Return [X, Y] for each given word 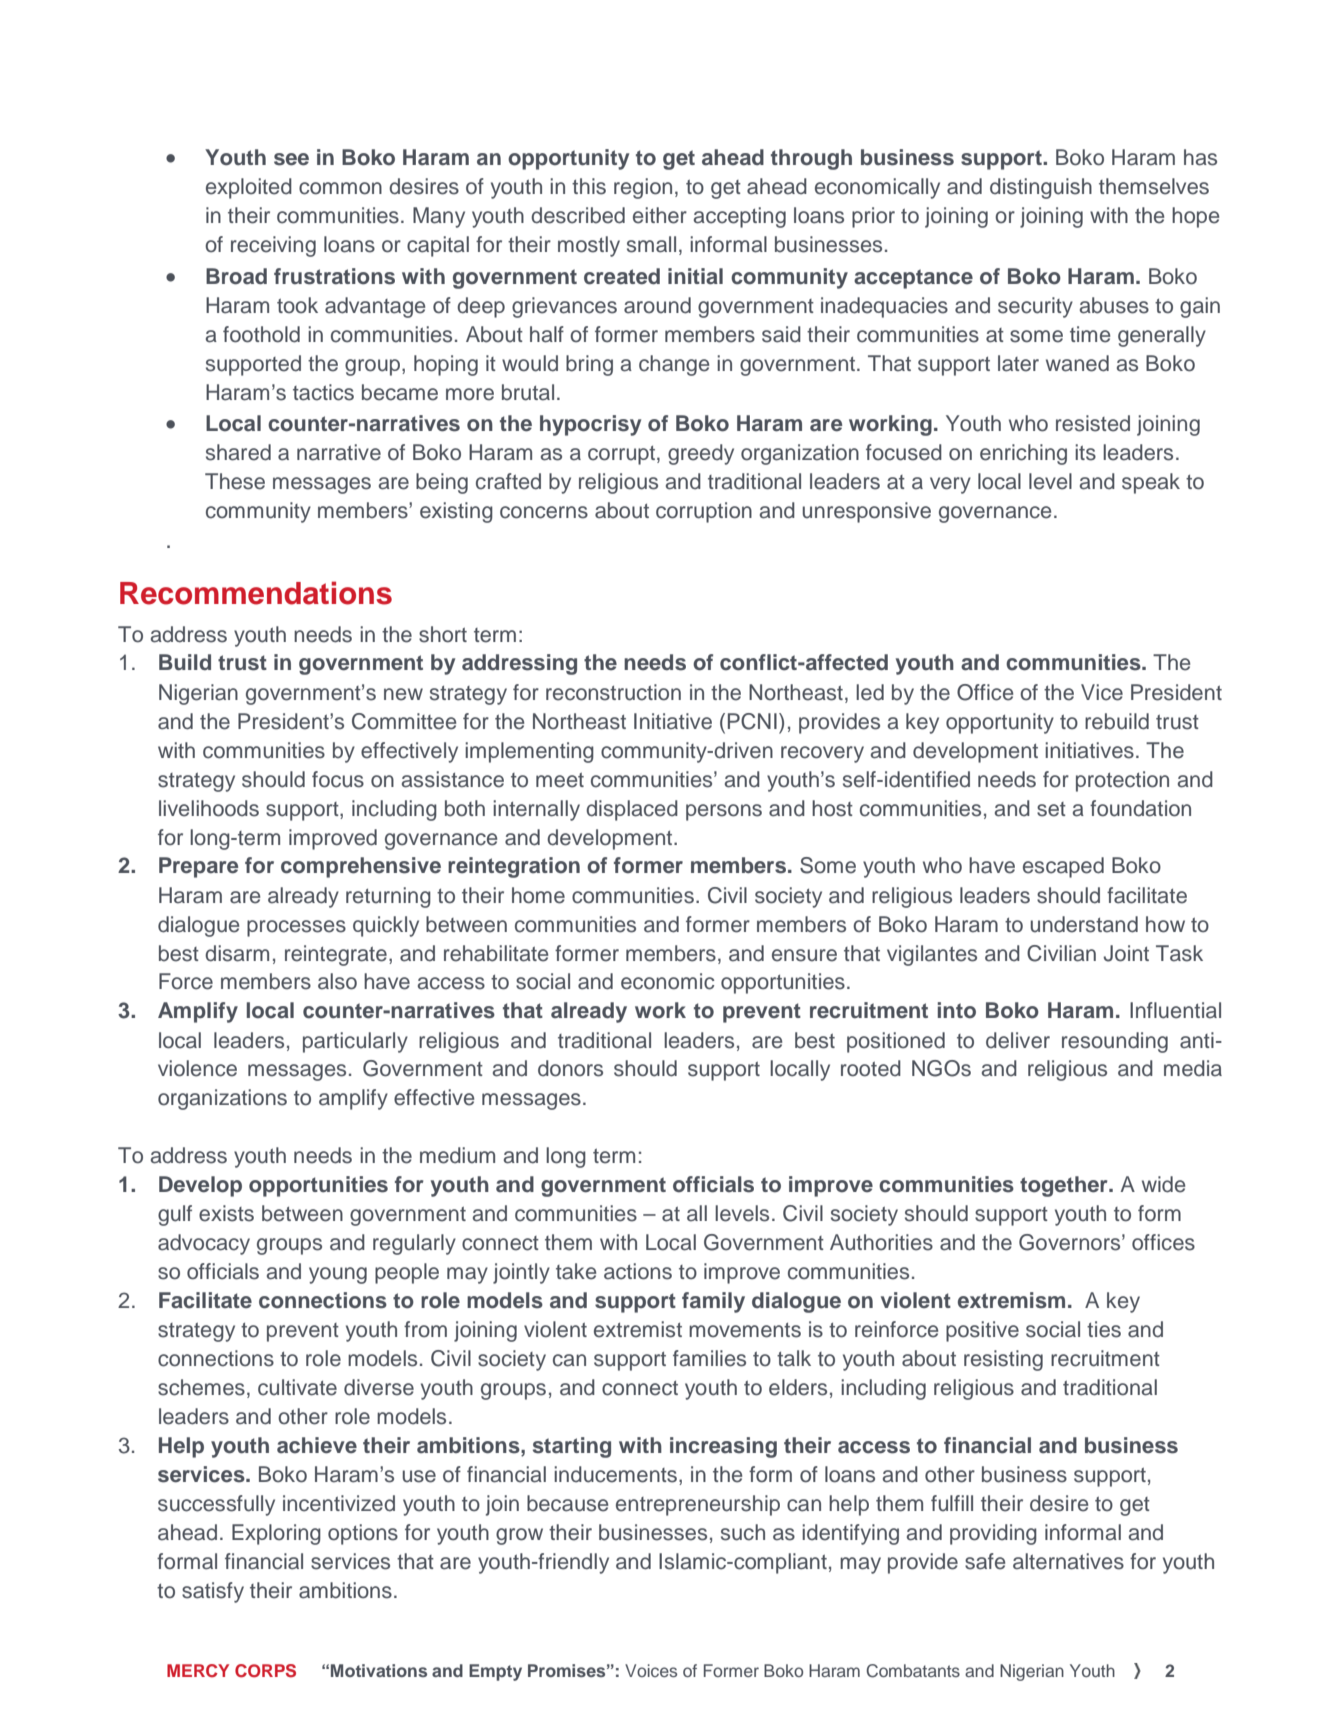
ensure [804, 955]
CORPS [265, 1671]
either [660, 215]
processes [296, 928]
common [340, 188]
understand [1084, 924]
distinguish [1041, 188]
